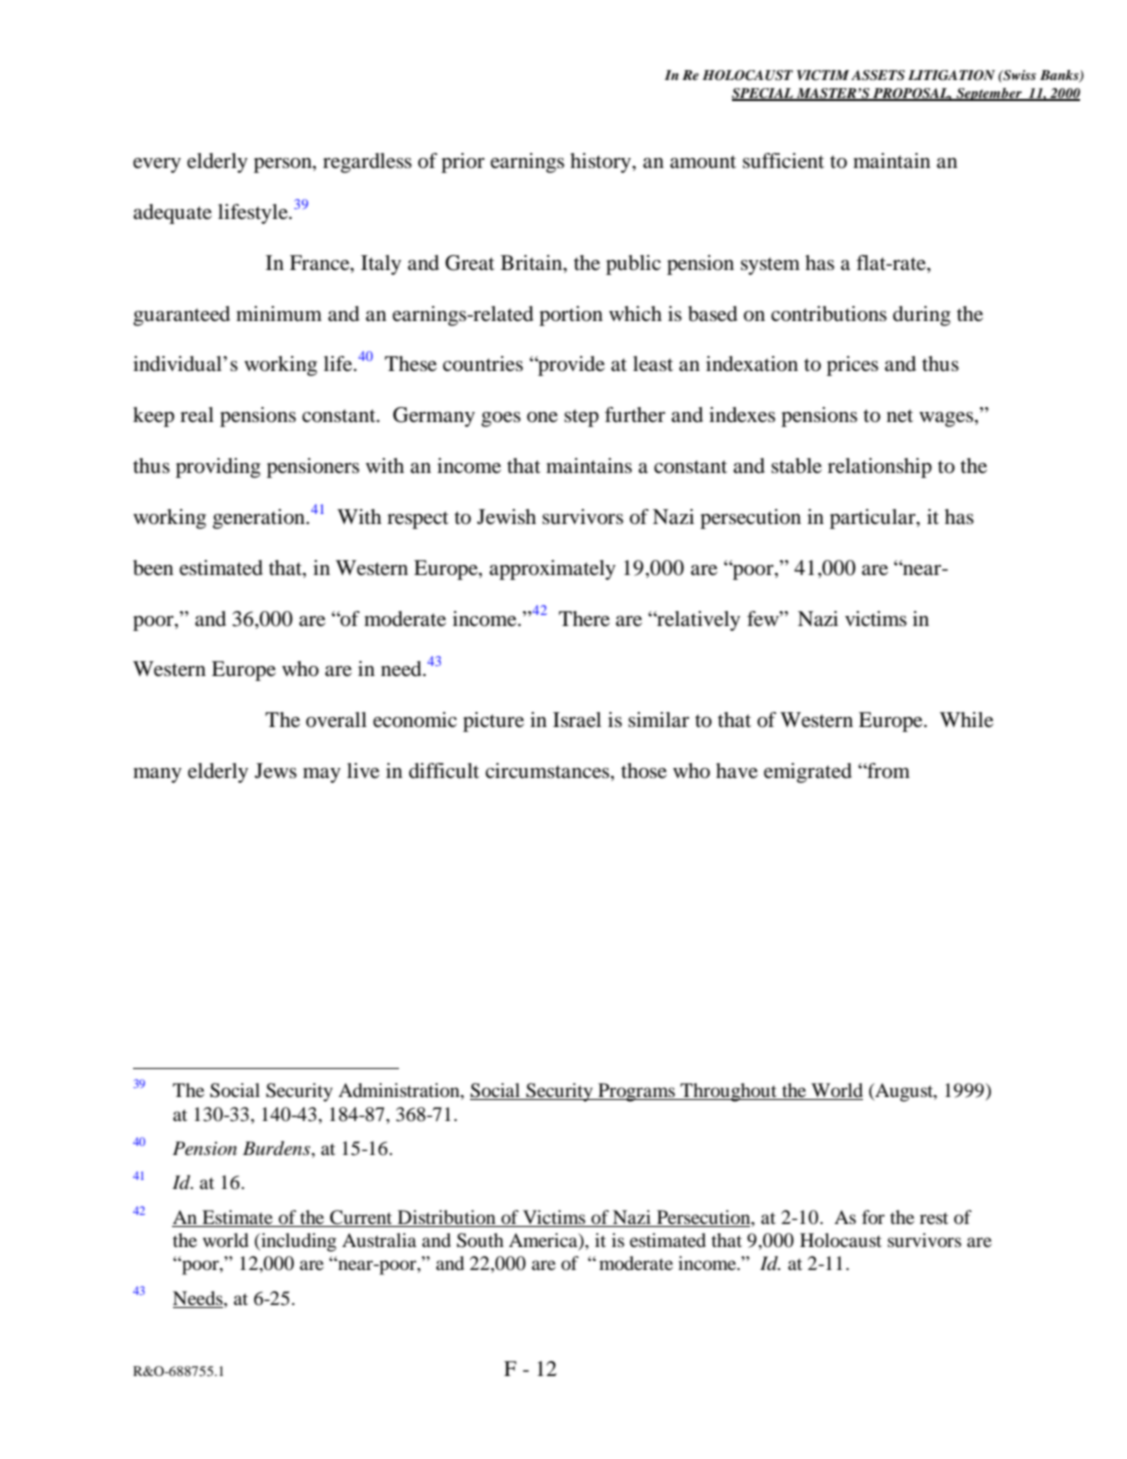  What do you see at coordinates (584, 618) in the page?
I see `There` at bounding box center [584, 618].
